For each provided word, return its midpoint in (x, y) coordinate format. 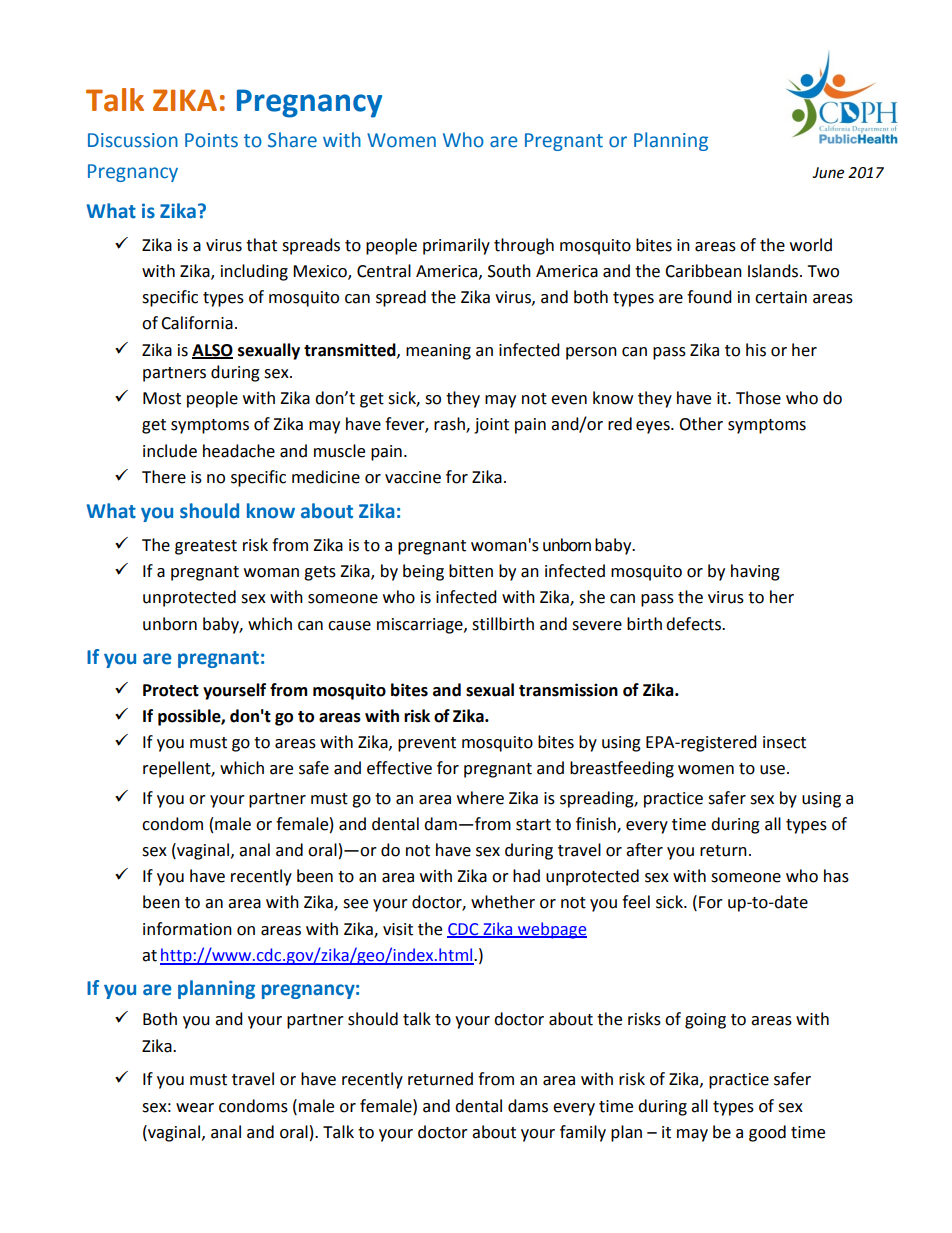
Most (162, 398)
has (836, 876)
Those (758, 398)
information (187, 929)
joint (491, 426)
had (526, 876)
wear (195, 1108)
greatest (206, 547)
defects (694, 624)
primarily (456, 246)
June (828, 173)
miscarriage (421, 626)
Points (211, 140)
